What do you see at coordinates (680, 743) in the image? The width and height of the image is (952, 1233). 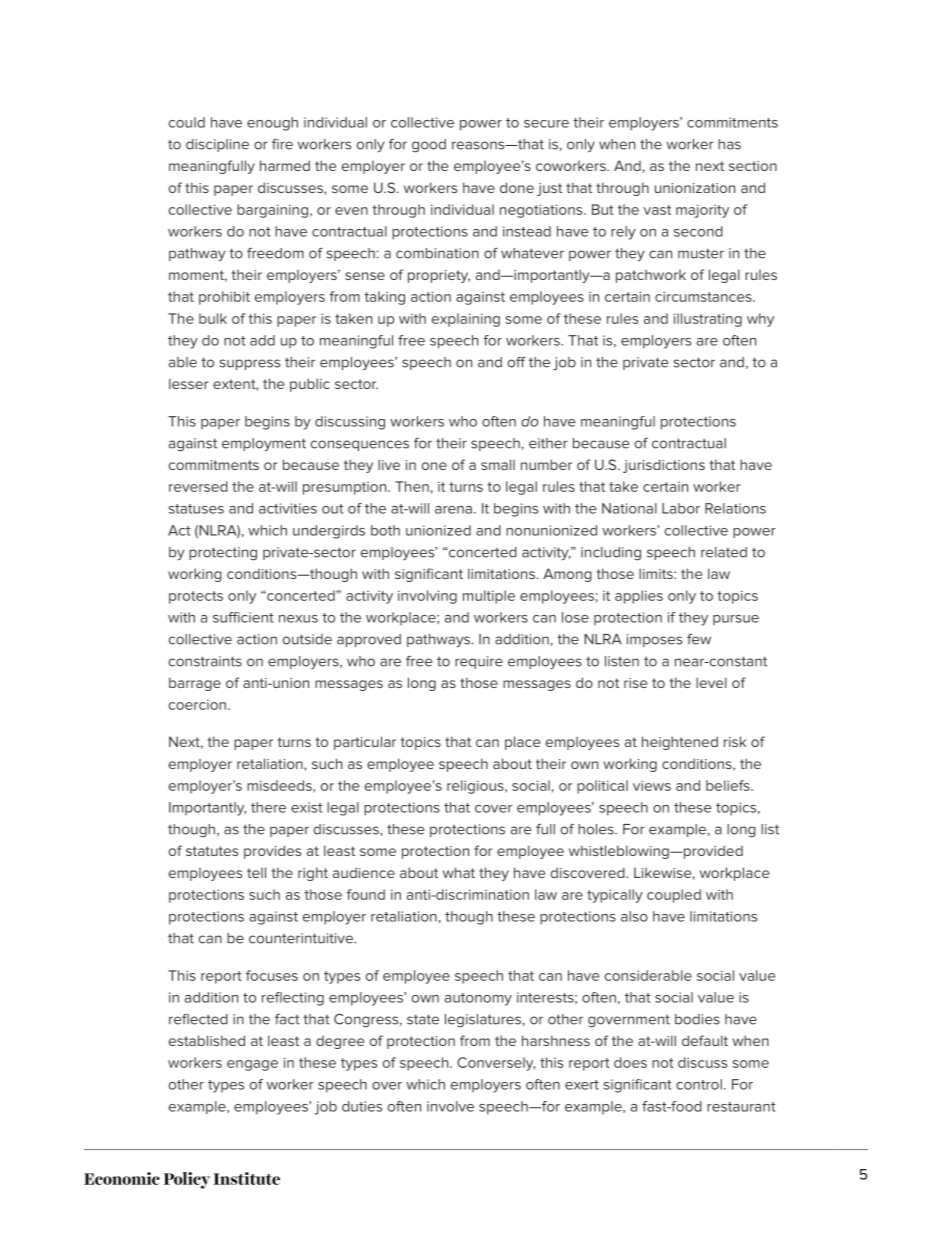 I see `heightened` at bounding box center [680, 743].
